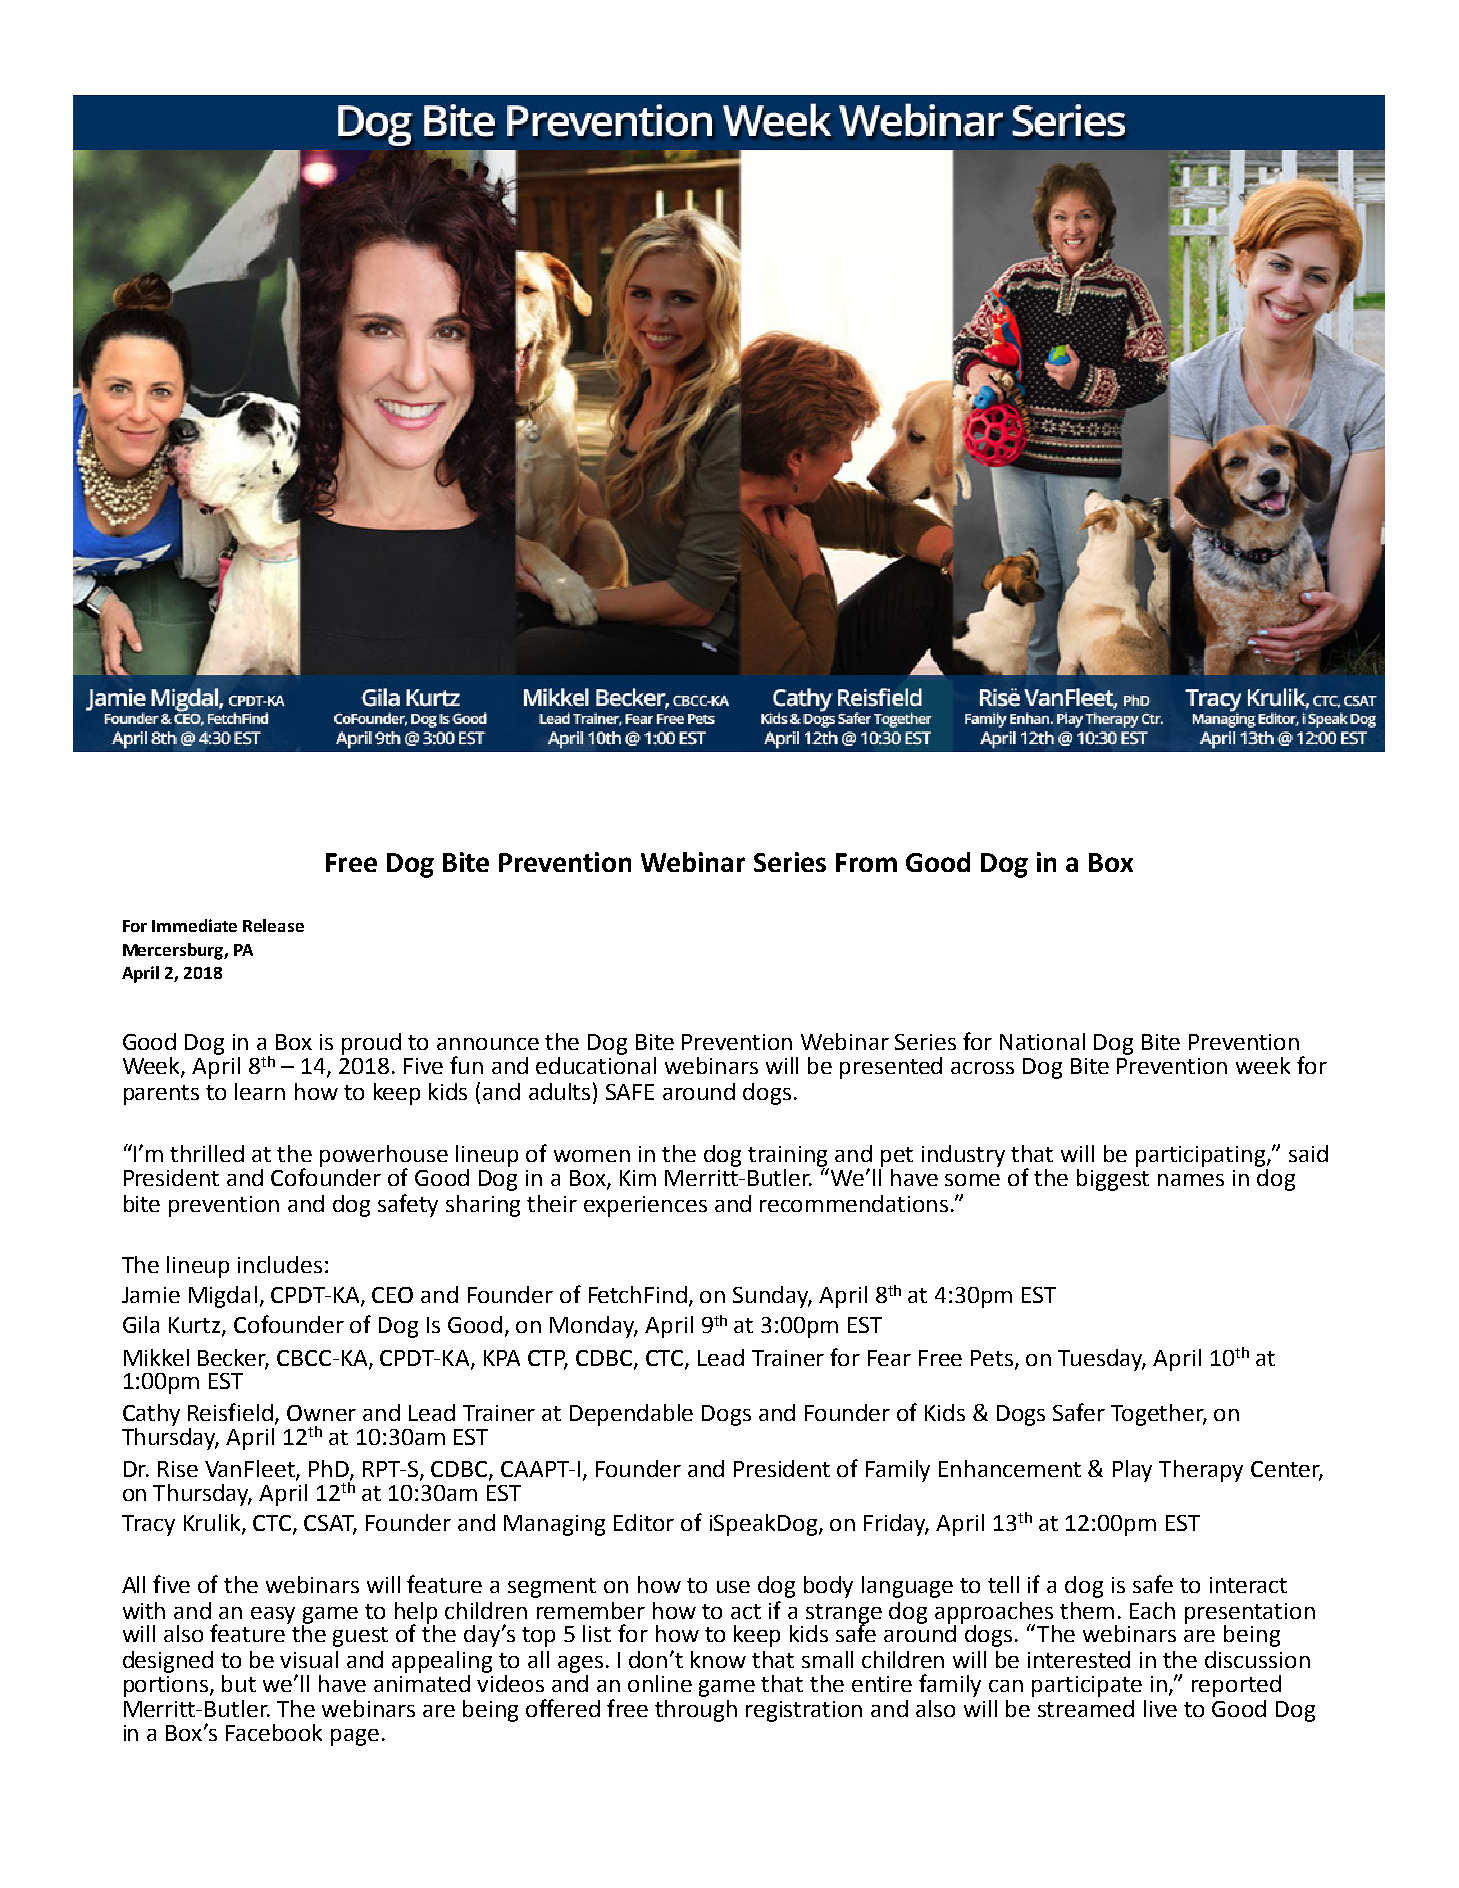  Describe the element at coordinates (889, 1358) in the screenshot. I see `Fear` at that location.
